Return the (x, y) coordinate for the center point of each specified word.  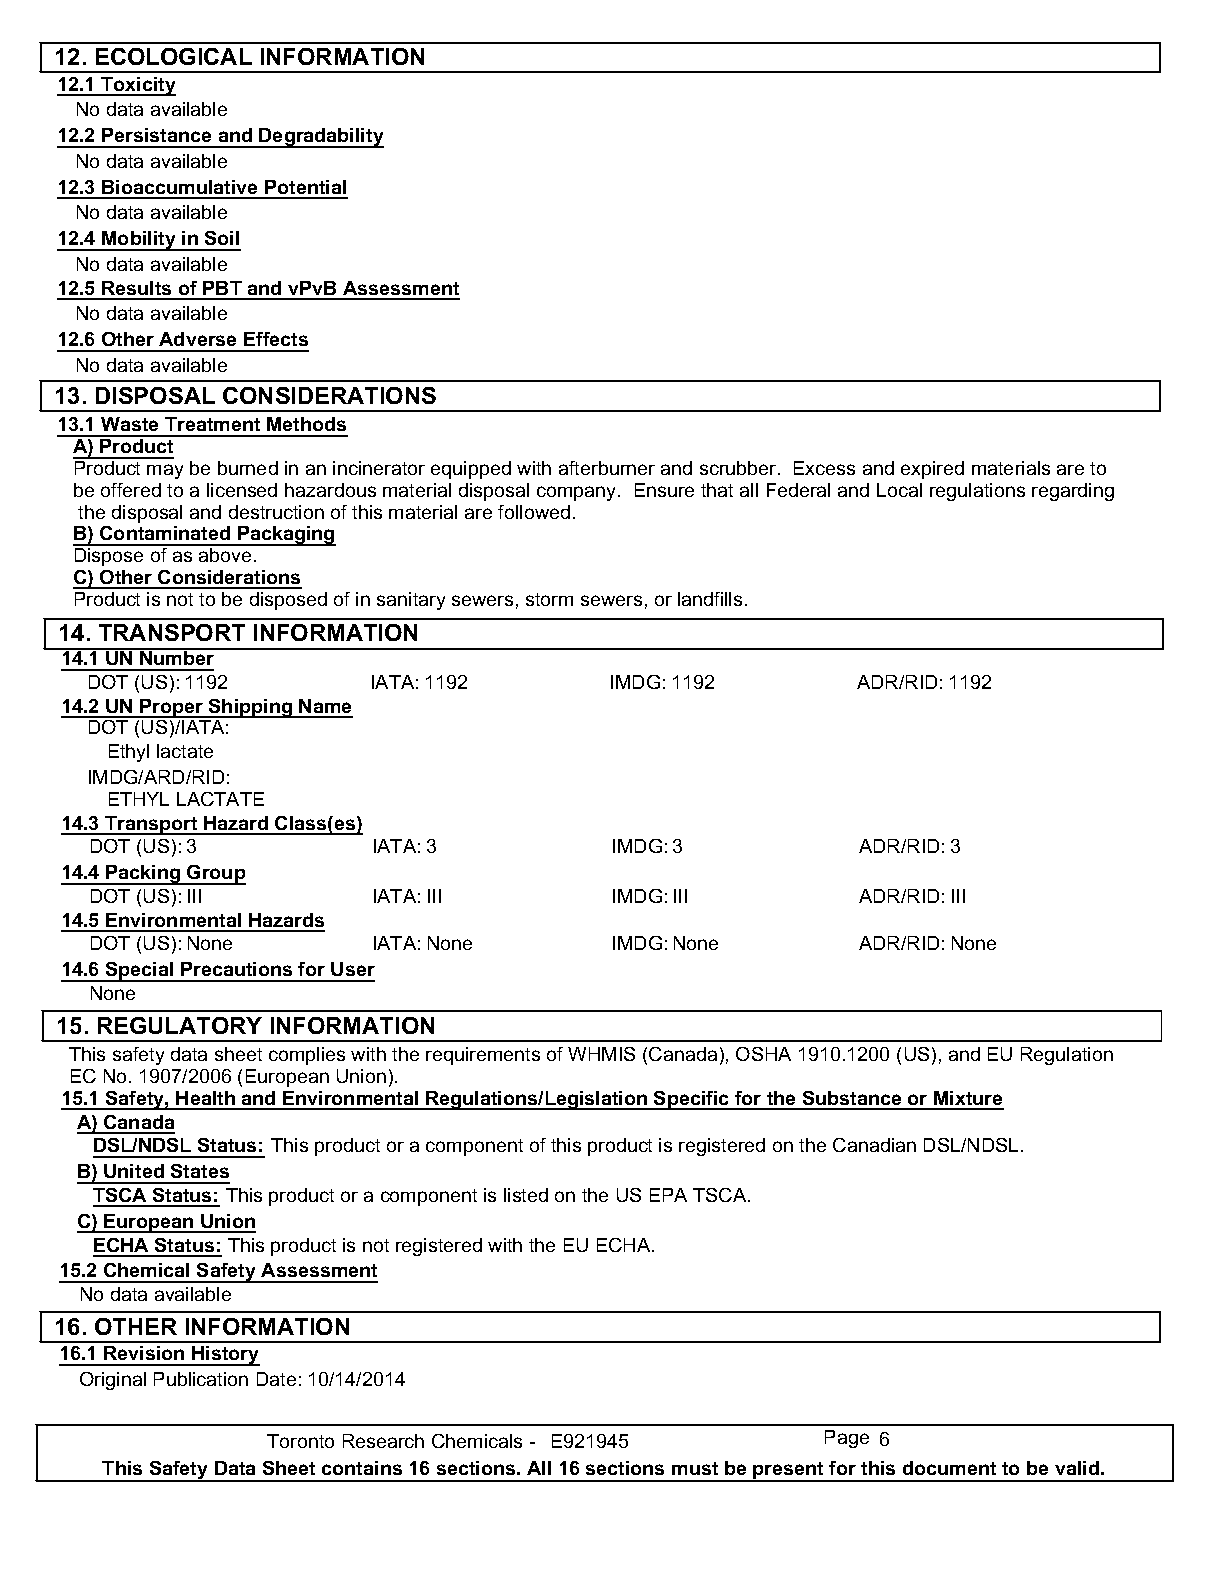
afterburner (607, 468)
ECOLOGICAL (174, 56)
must (695, 1468)
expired (932, 470)
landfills (710, 599)
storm (549, 599)
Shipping (251, 708)
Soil (222, 238)
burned (248, 468)
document (949, 1468)
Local (899, 490)
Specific (692, 1100)
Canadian (874, 1145)
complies (307, 1056)
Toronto (300, 1441)
